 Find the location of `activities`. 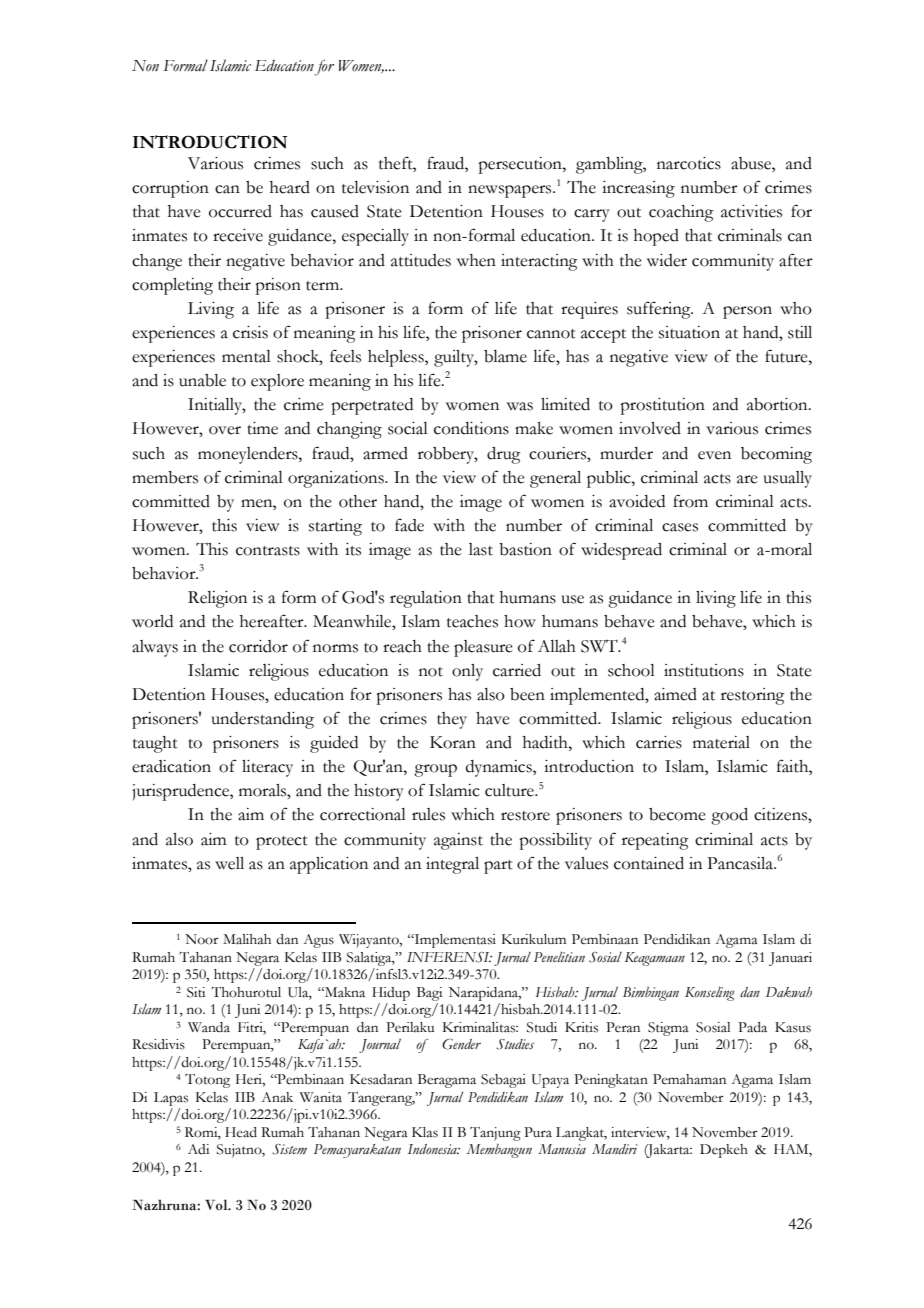

activities is located at coordinates (751, 211).
